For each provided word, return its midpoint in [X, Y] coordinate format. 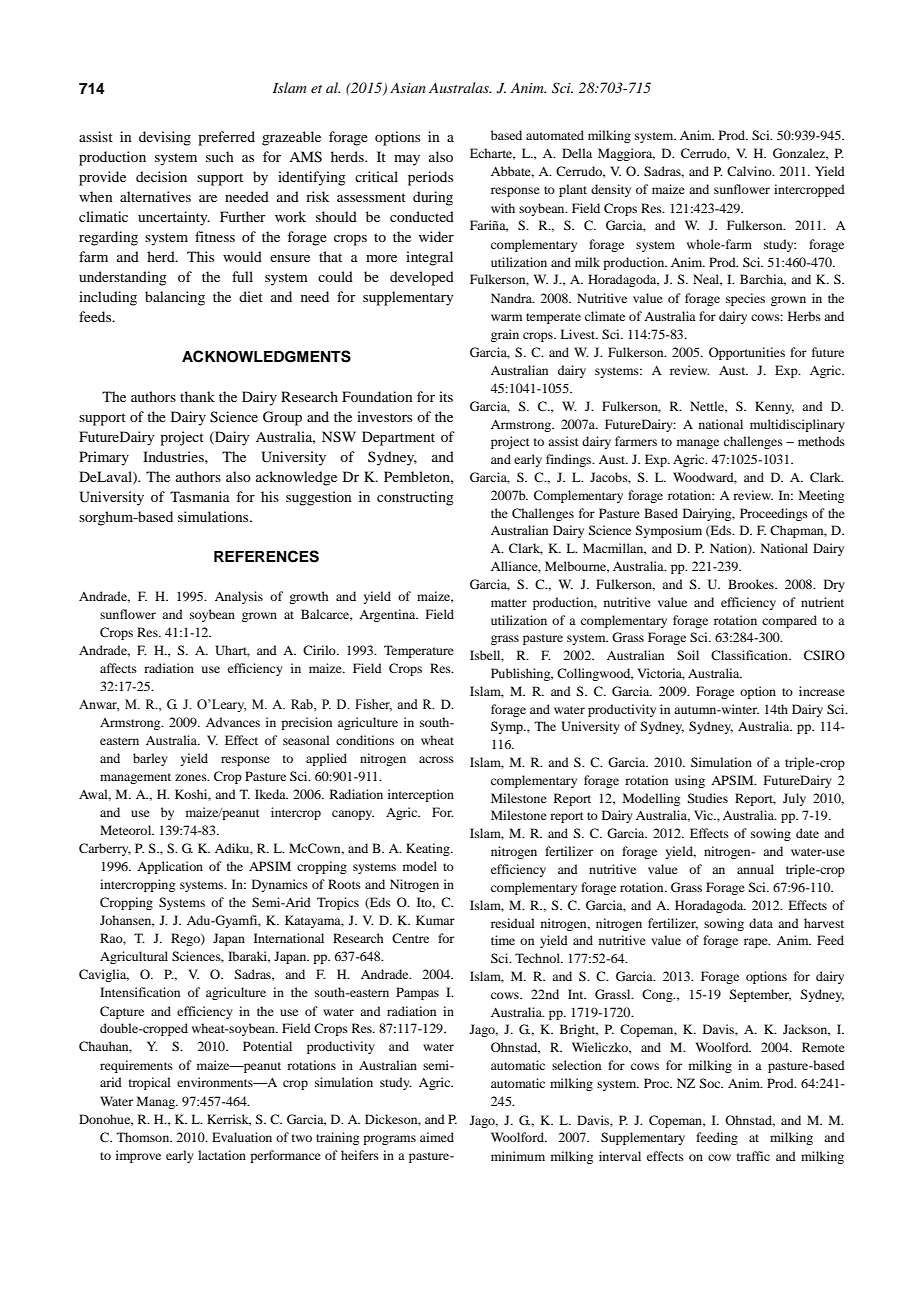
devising [165, 138]
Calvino [750, 171]
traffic [753, 1156]
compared [789, 621]
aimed [437, 1137]
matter [509, 603]
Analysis [239, 597]
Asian [408, 88]
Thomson [144, 1137]
